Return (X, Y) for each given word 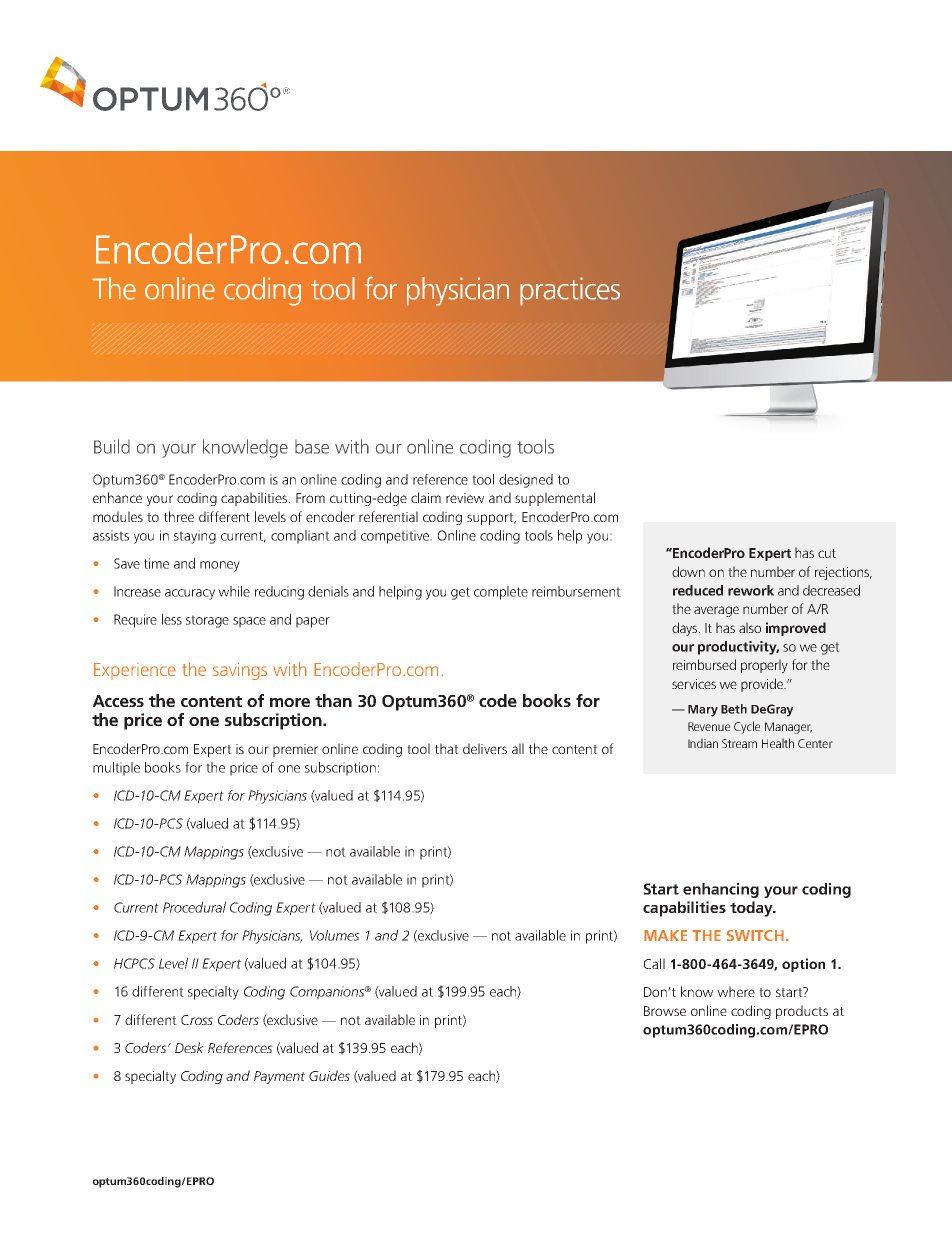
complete (501, 593)
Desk (189, 1047)
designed (526, 481)
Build (112, 446)
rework (751, 590)
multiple (116, 769)
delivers (485, 748)
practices (570, 291)
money (220, 566)
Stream (739, 743)
